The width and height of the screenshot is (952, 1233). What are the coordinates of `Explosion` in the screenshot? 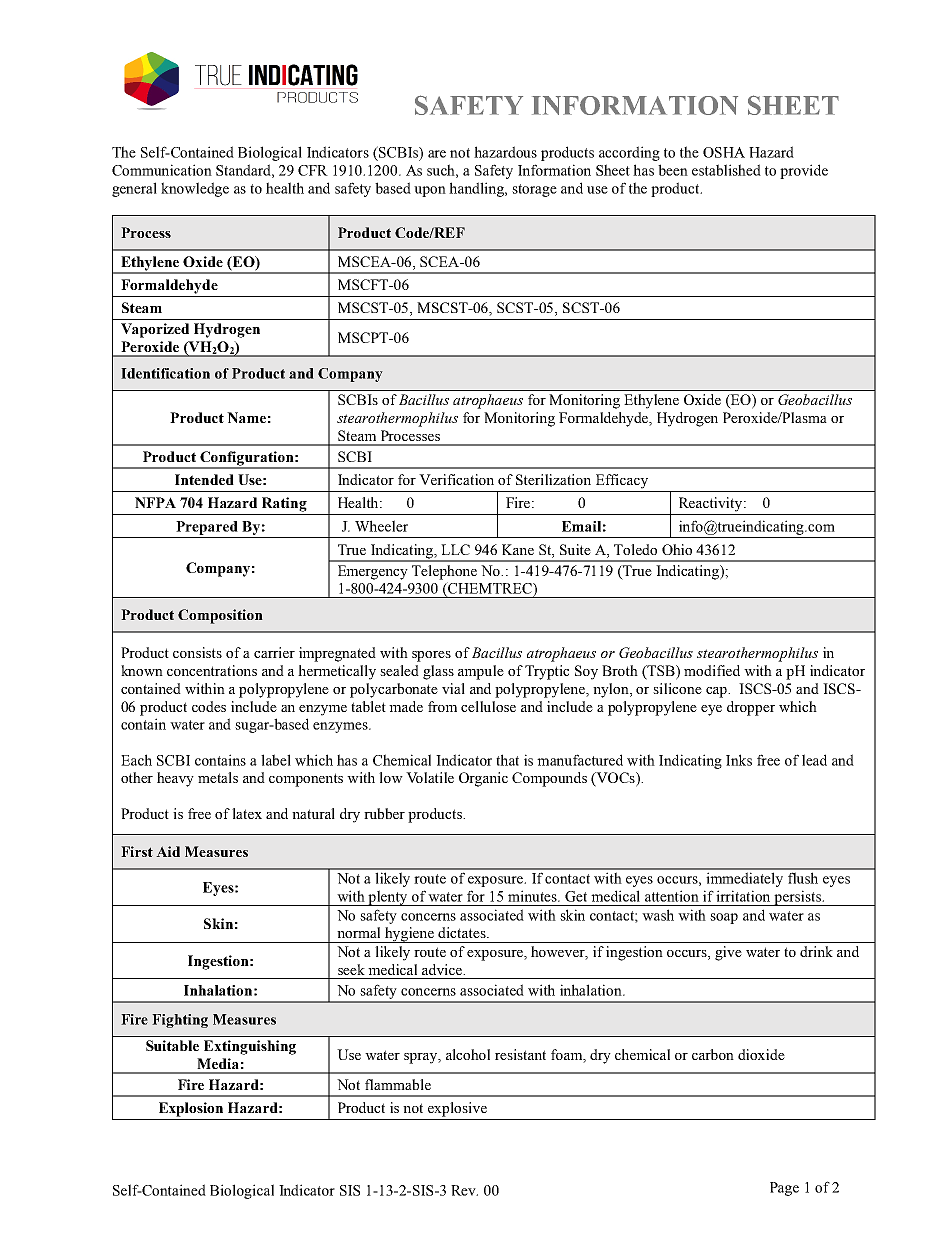 It's located at (191, 1109).
